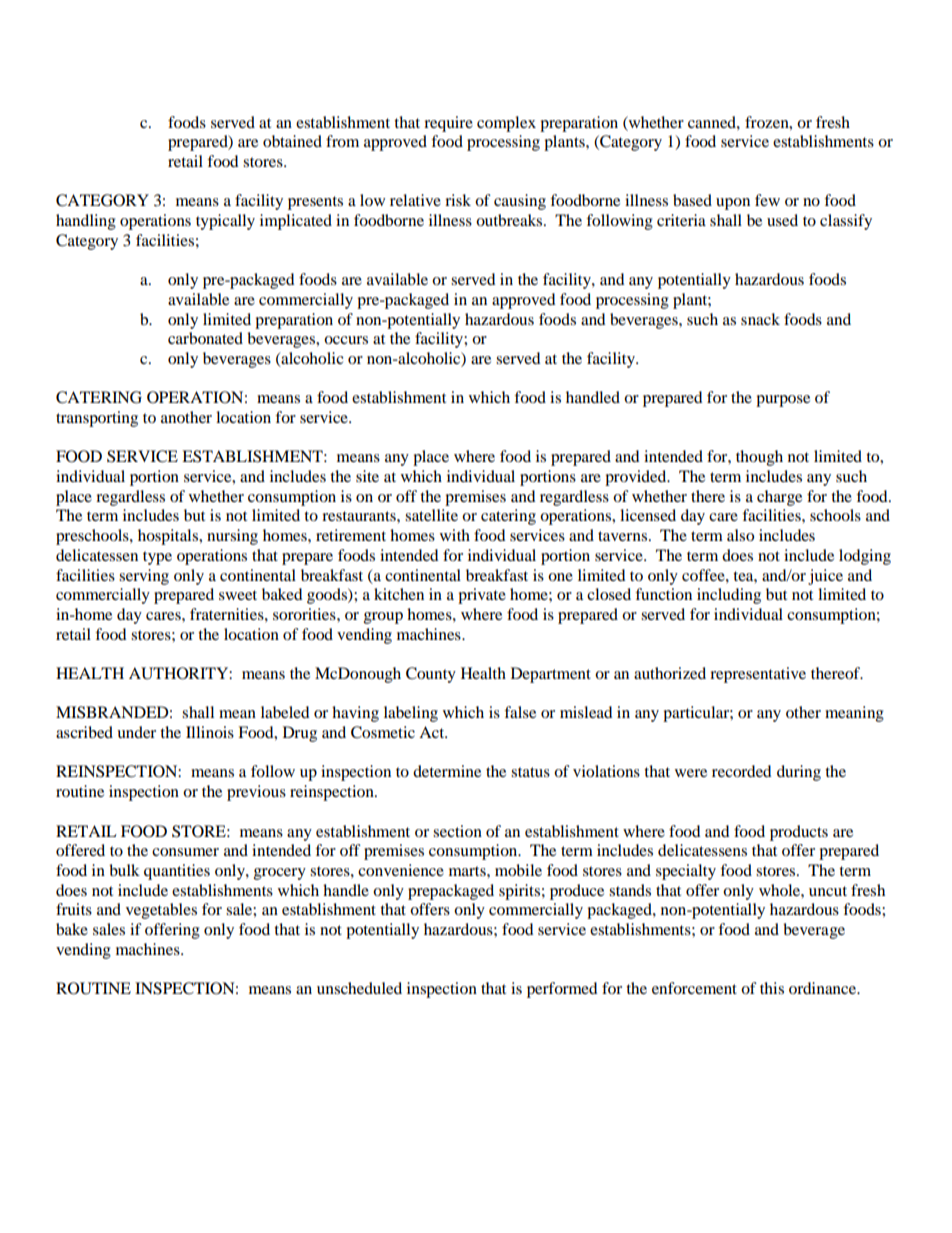 The image size is (952, 1233). I want to click on also, so click(740, 535).
